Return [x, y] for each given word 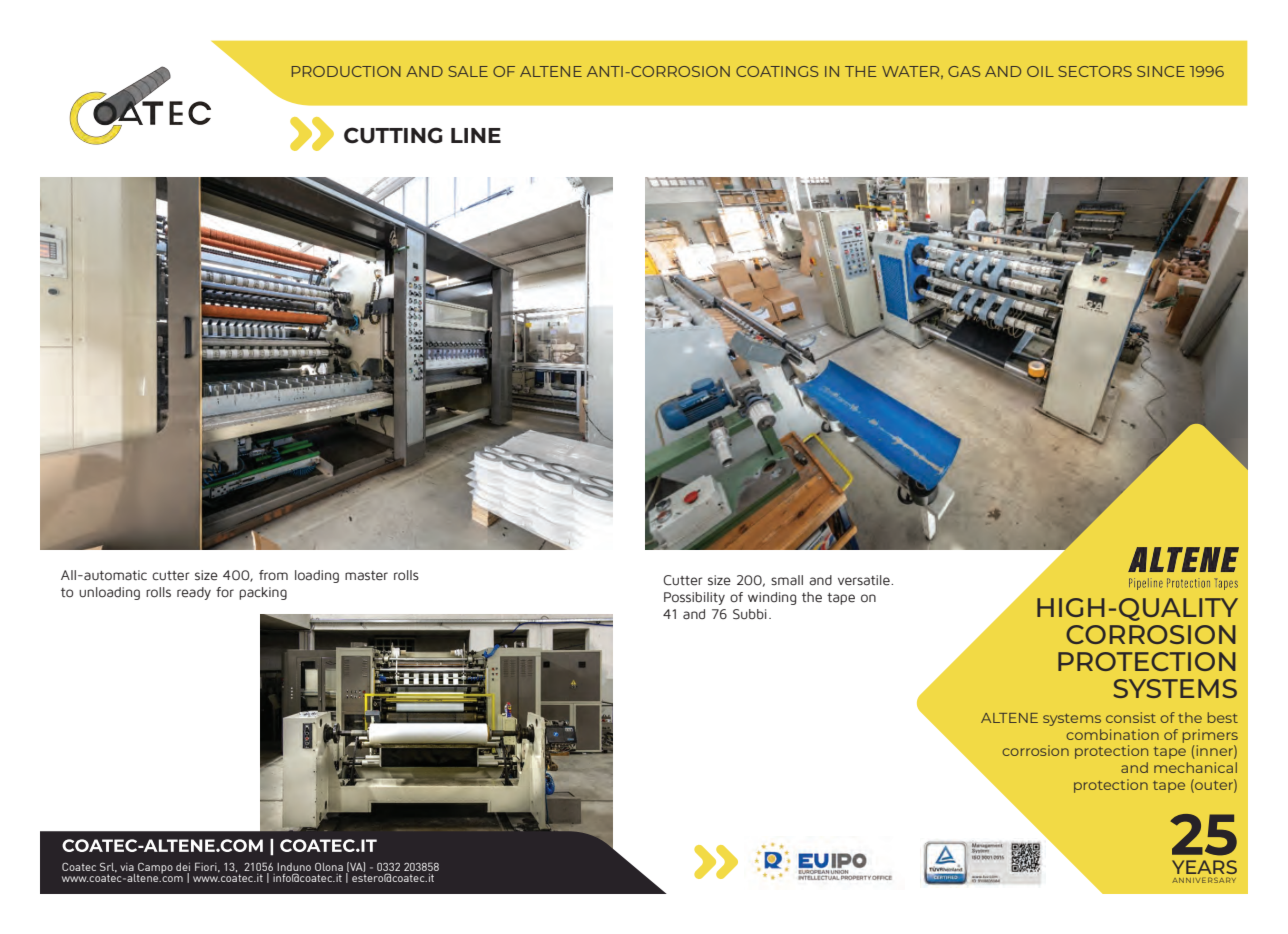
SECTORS [1095, 71]
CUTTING [393, 135]
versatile [865, 580]
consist [1131, 717]
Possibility [694, 598]
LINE [476, 135]
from [273, 575]
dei [183, 867]
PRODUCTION [346, 71]
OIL [1040, 71]
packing [263, 593]
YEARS [1204, 867]
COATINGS [777, 71]
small [787, 580]
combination [1112, 734]
